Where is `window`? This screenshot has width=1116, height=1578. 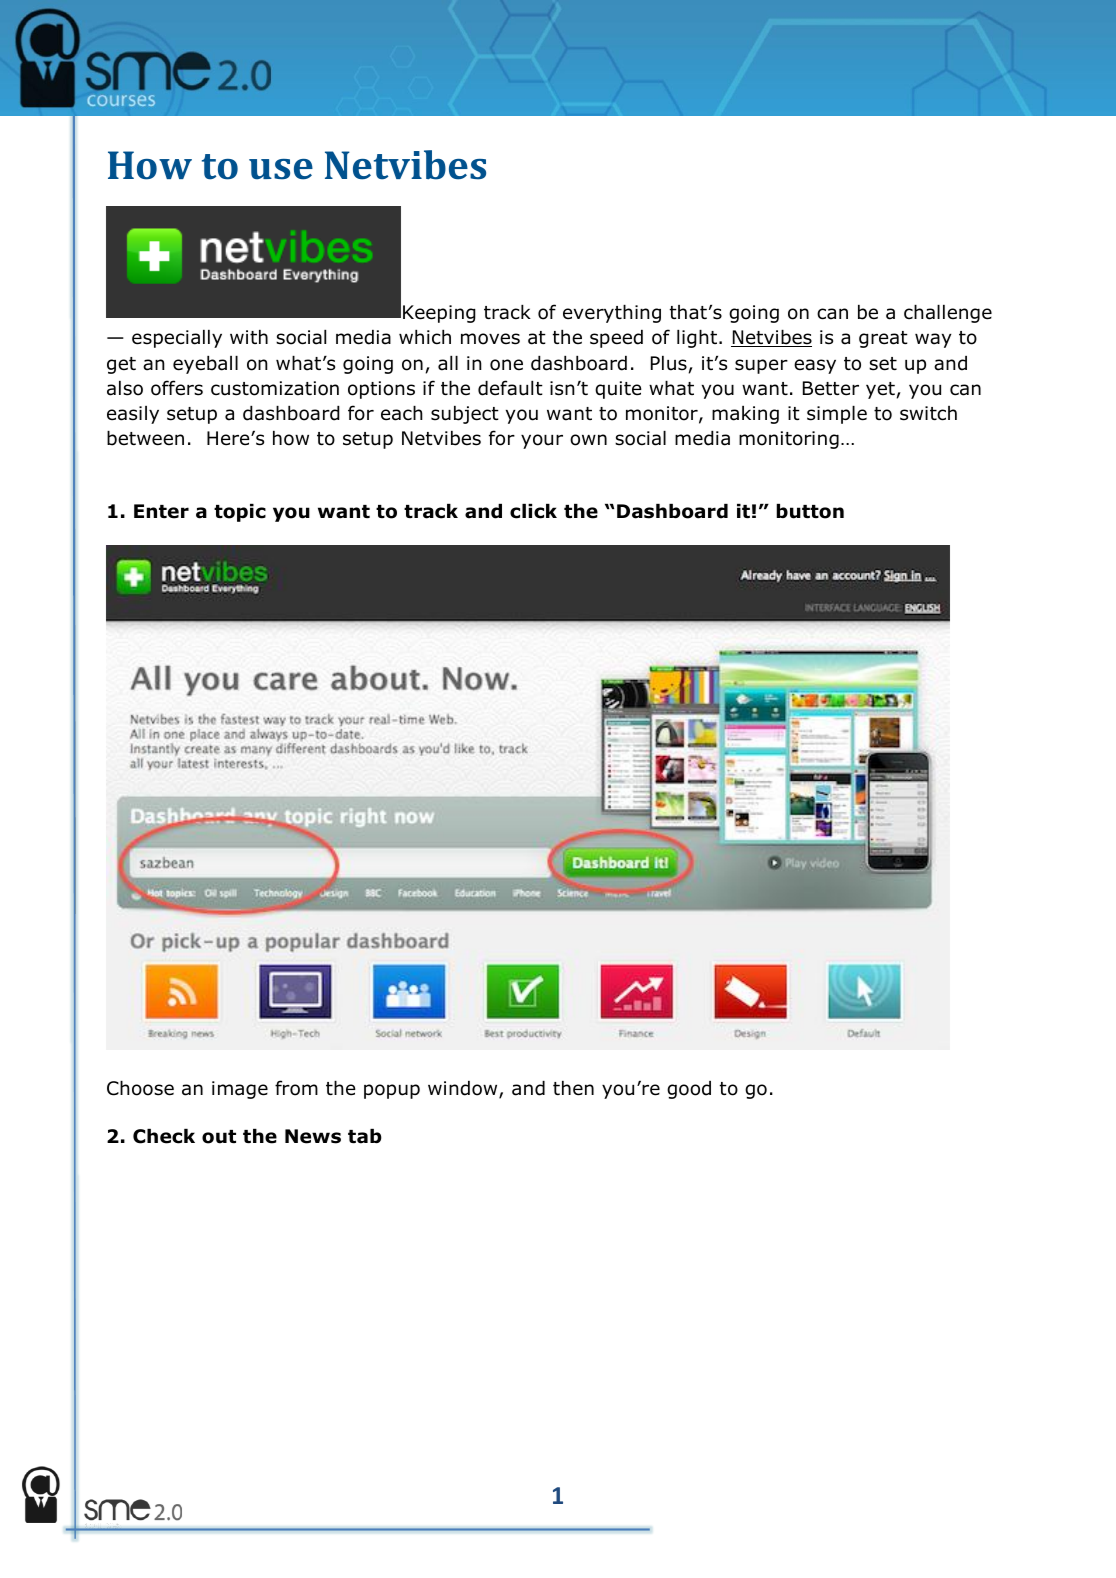
window is located at coordinates (464, 1089).
